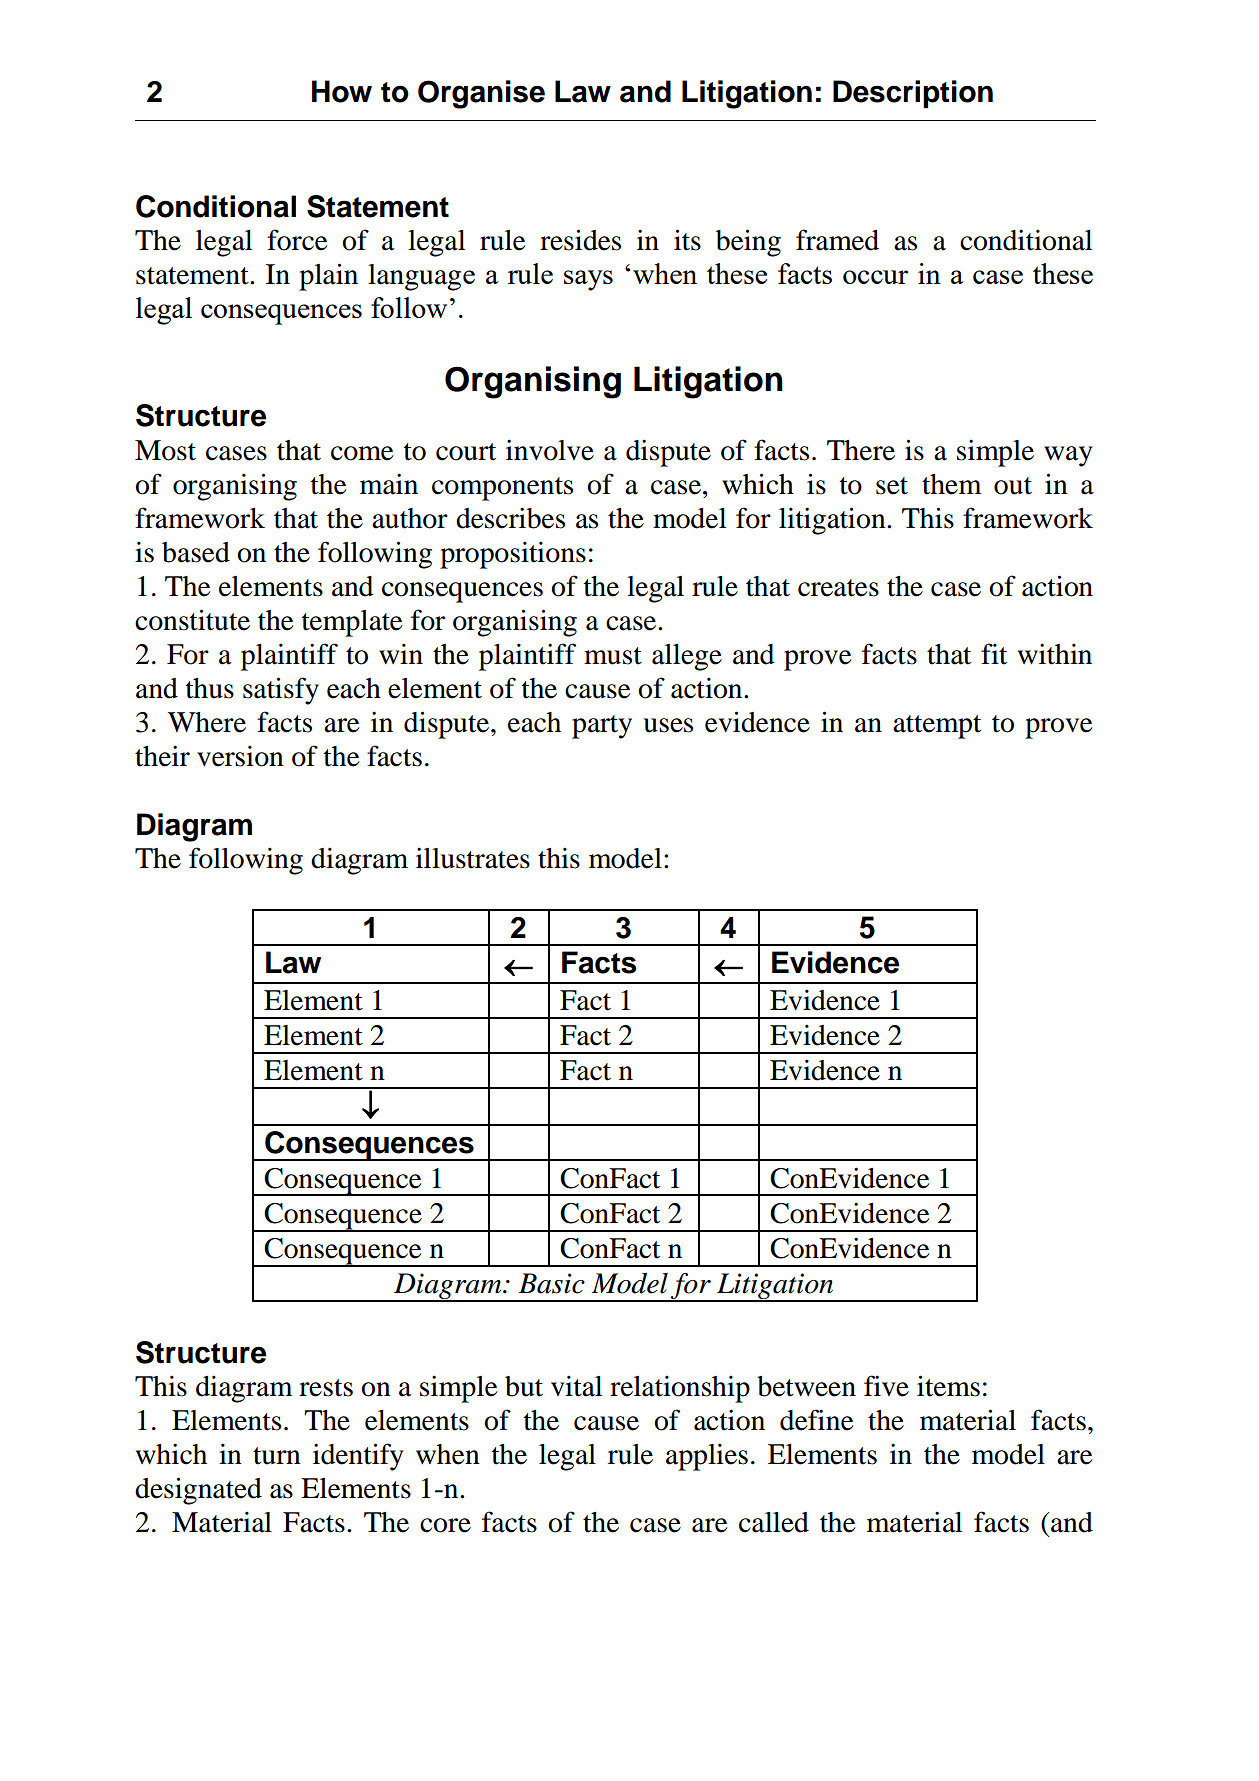 This screenshot has height=1781, width=1259. What do you see at coordinates (707, 1457) in the screenshot?
I see `applies` at bounding box center [707, 1457].
